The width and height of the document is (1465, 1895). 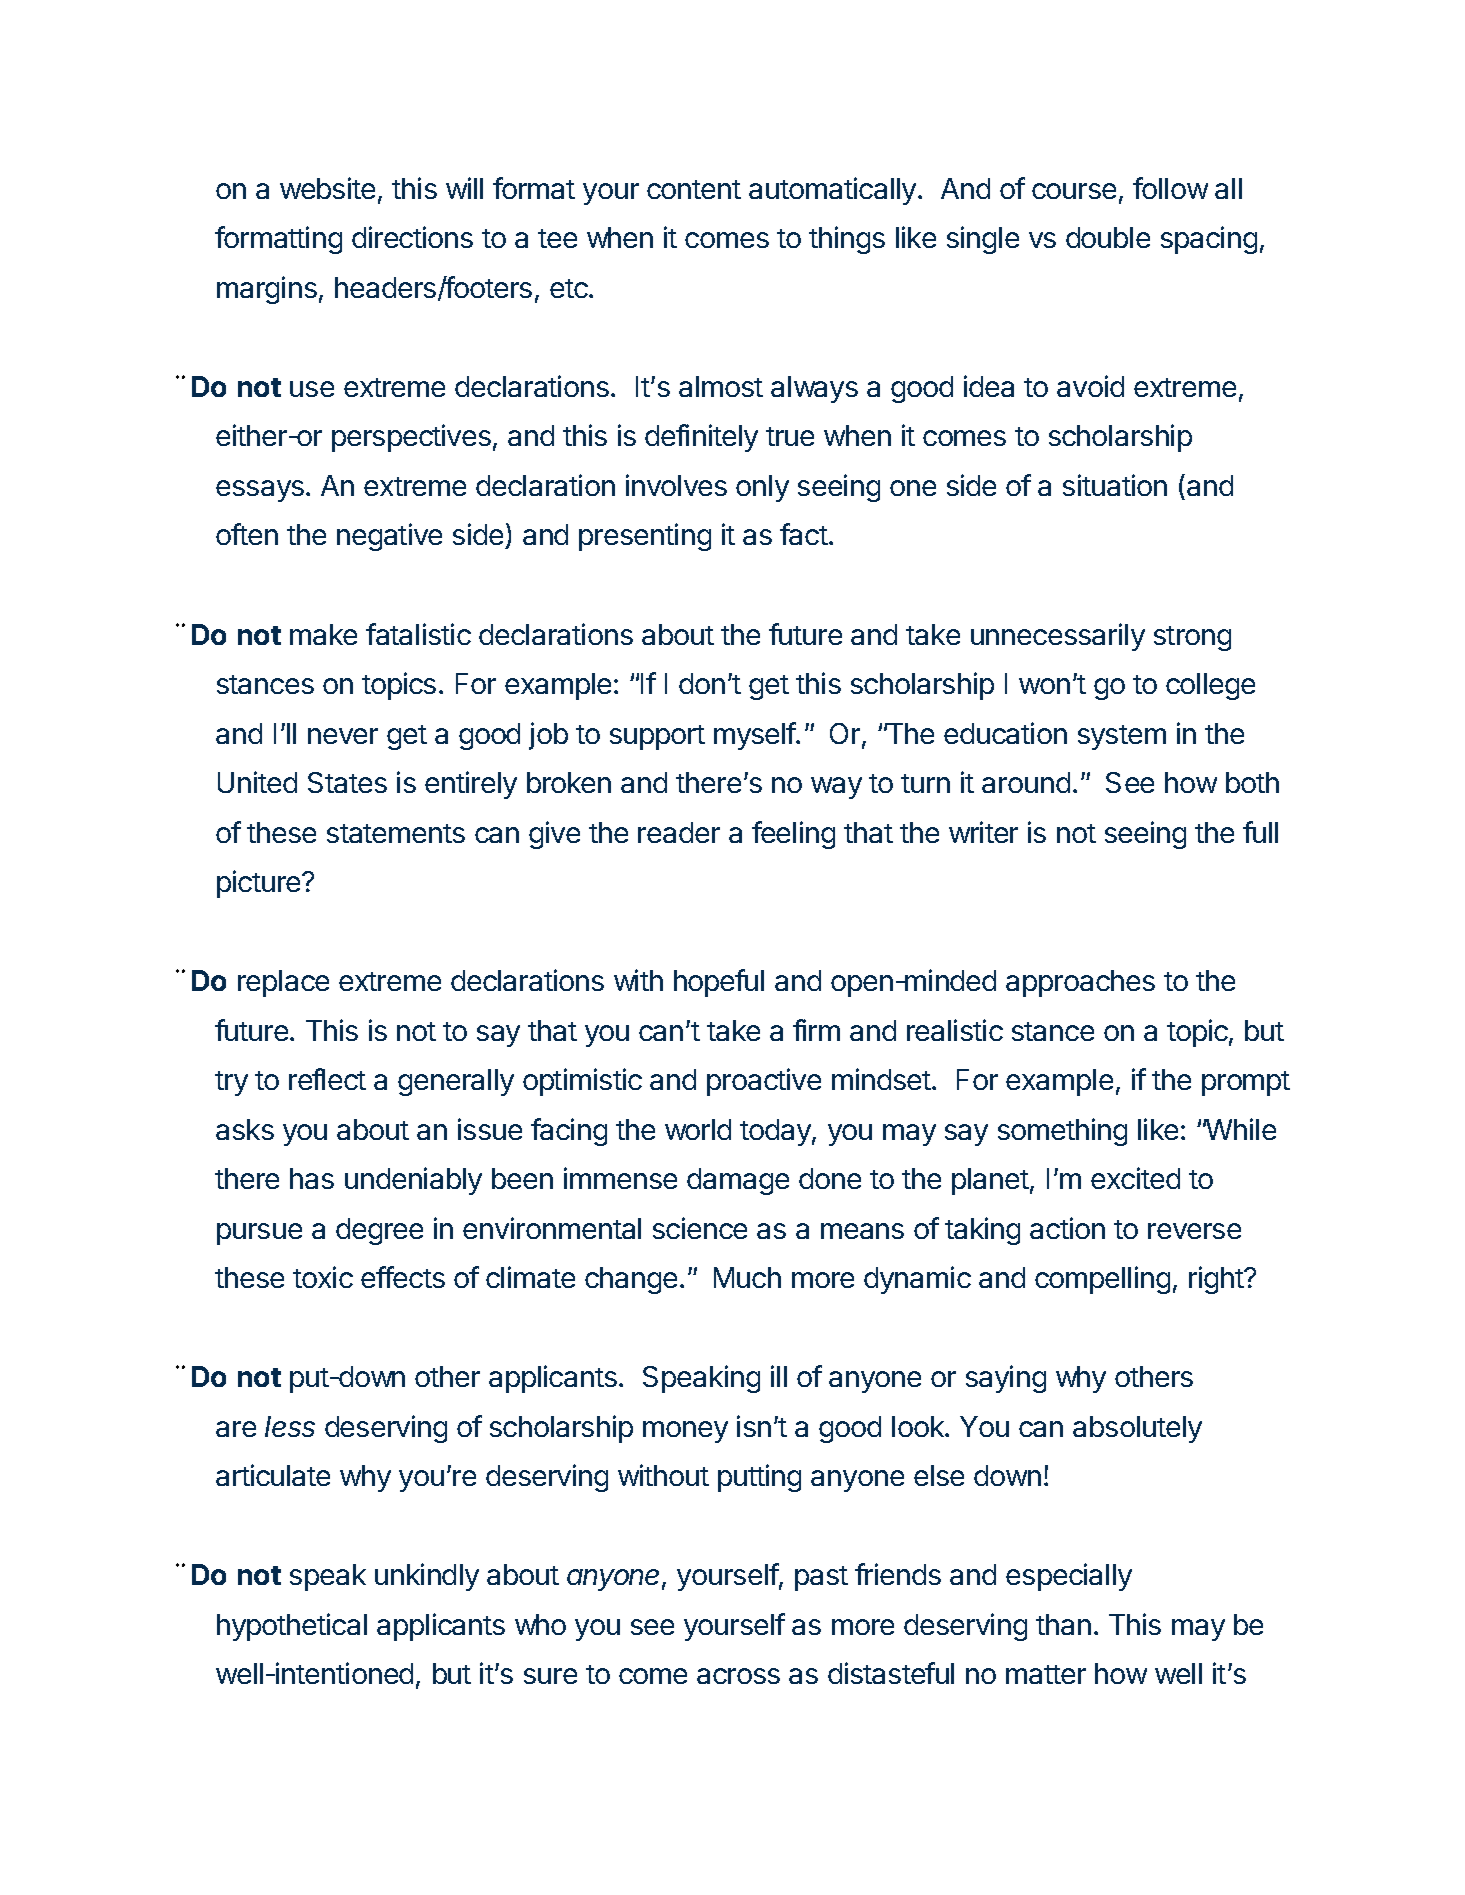 I want to click on hopeful, so click(x=719, y=983).
